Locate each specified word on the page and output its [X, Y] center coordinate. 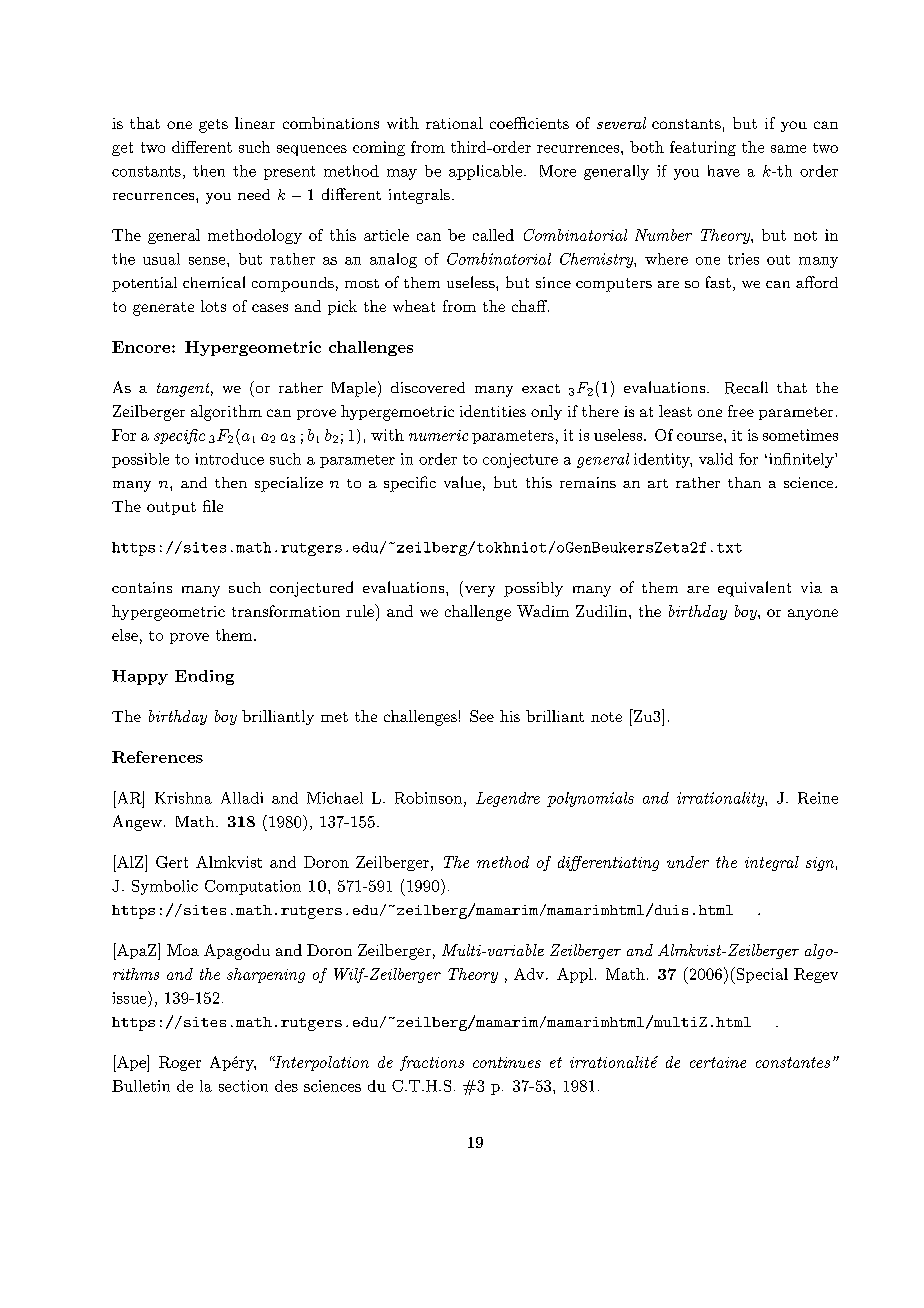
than [744, 482]
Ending [204, 677]
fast [718, 282]
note [606, 717]
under [688, 862]
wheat [414, 306]
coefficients [529, 123]
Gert [172, 862]
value [462, 482]
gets [213, 126]
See [482, 716]
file [213, 506]
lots [213, 306]
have [724, 171]
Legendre [508, 799]
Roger [180, 1063]
